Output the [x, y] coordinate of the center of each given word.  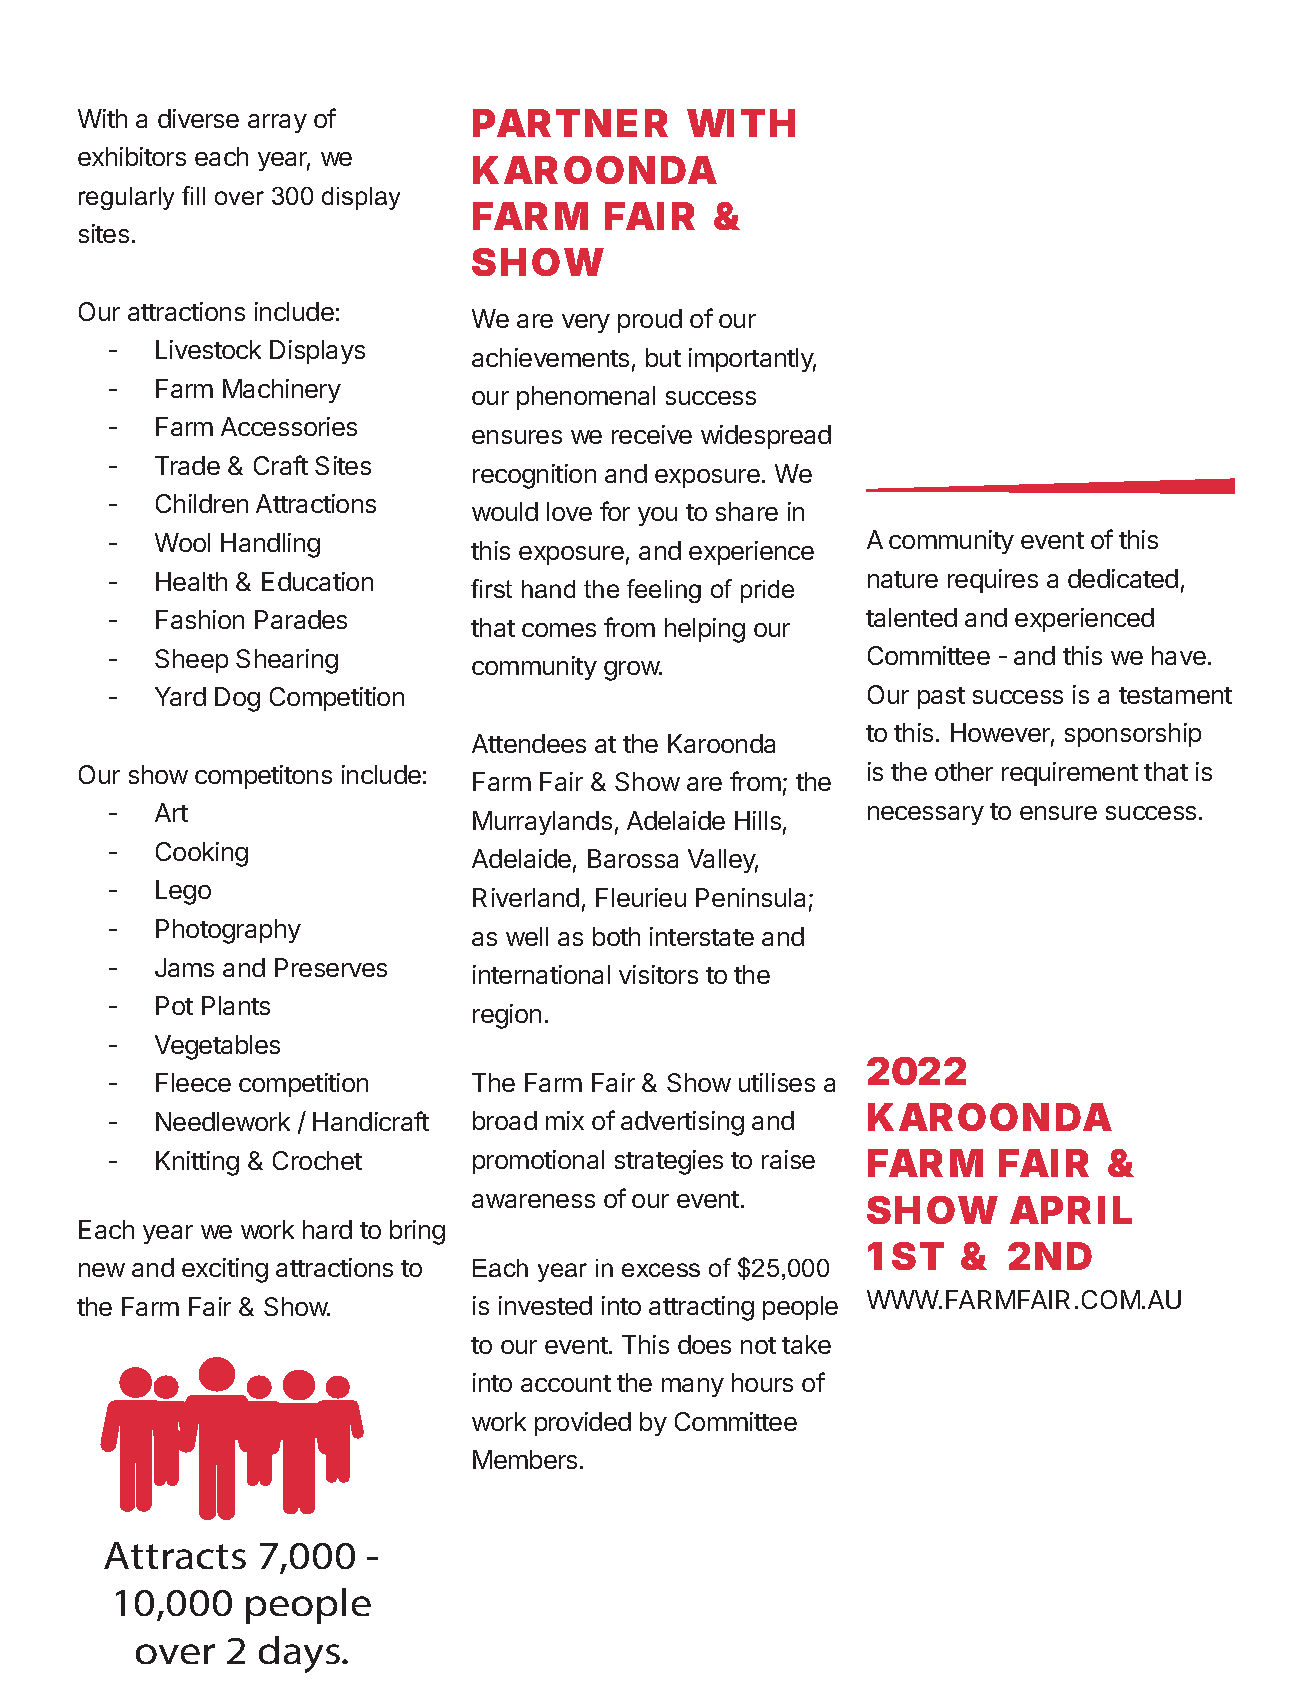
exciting [225, 1270]
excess [661, 1270]
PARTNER [570, 123]
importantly [752, 360]
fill [193, 195]
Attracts [175, 1555]
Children [202, 503]
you [657, 516]
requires [993, 581]
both [616, 936]
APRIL [1071, 1210]
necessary [926, 815]
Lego [183, 892]
